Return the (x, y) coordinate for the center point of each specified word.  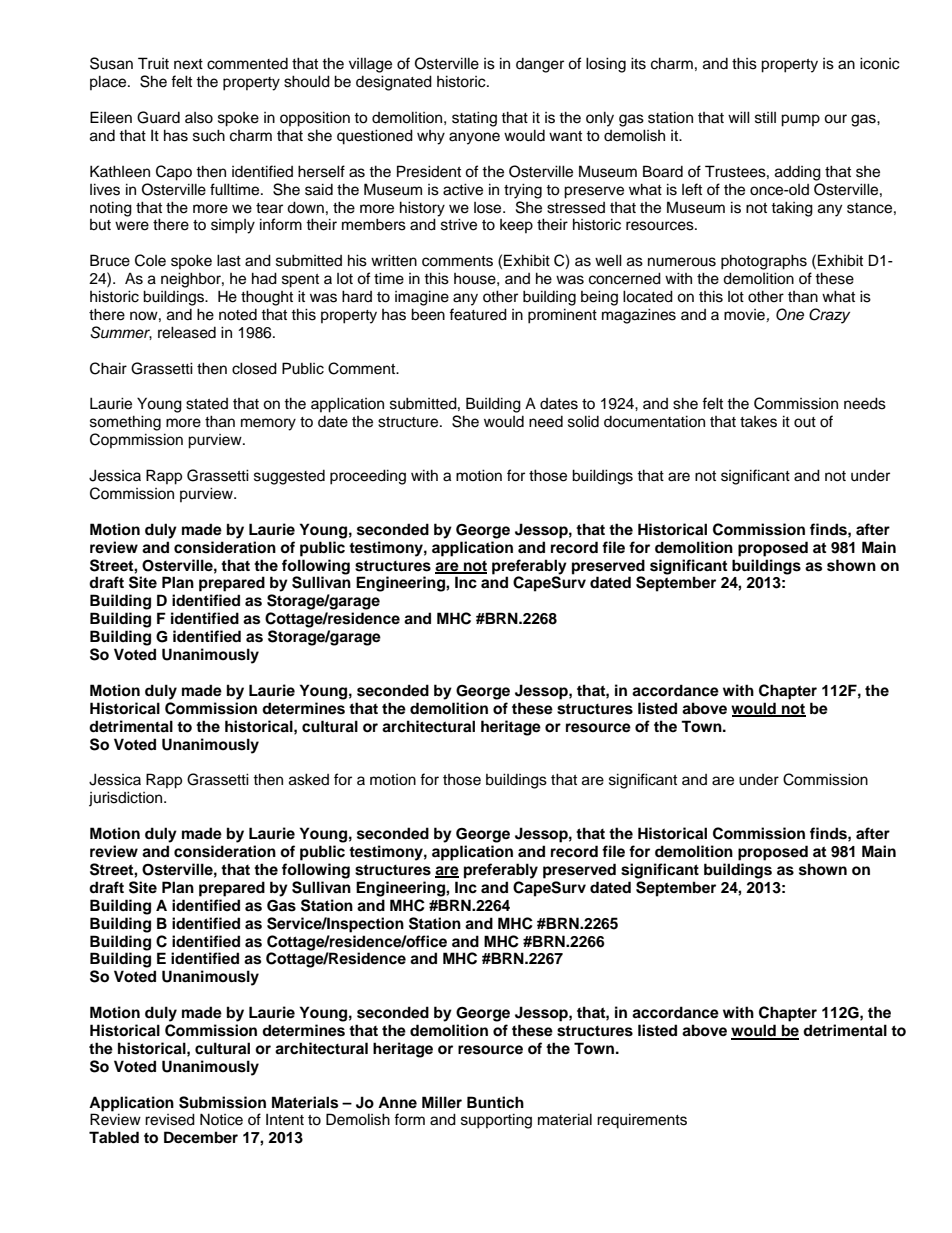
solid (583, 421)
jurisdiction (127, 799)
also (199, 118)
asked (309, 779)
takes (758, 422)
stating (474, 119)
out (805, 422)
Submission (222, 1102)
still (765, 117)
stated (207, 404)
